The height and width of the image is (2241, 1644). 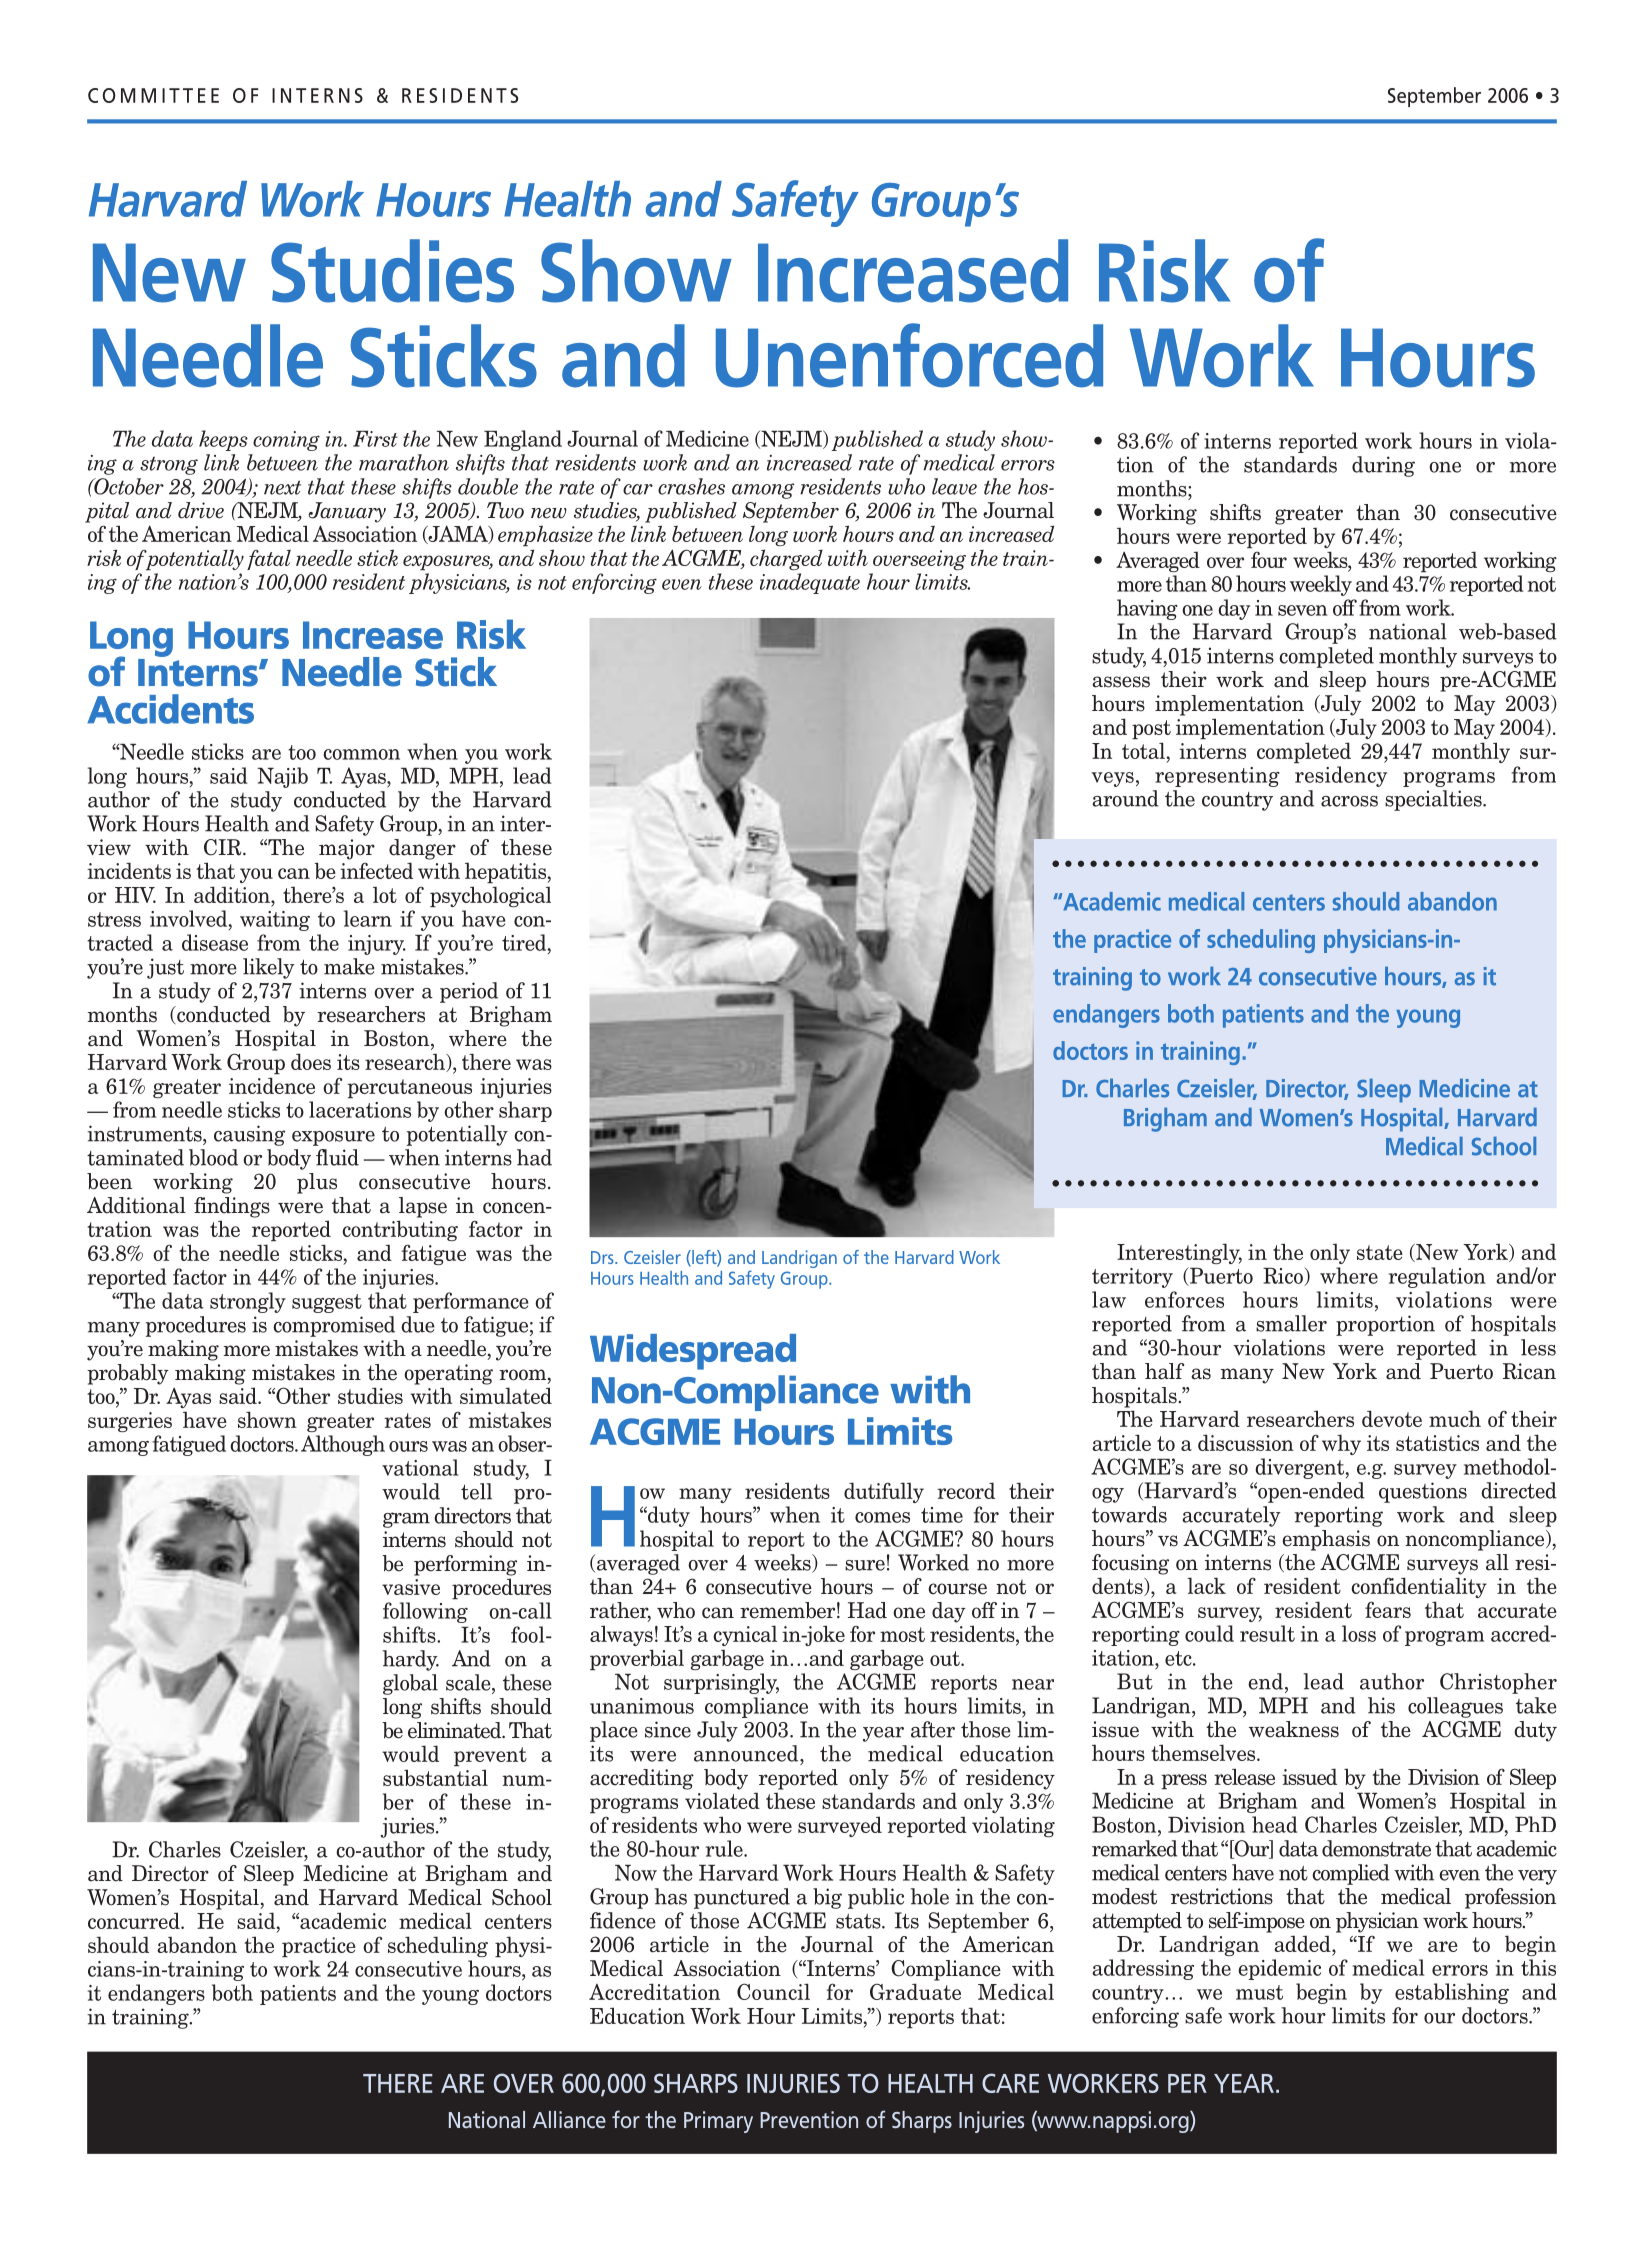 What do you see at coordinates (718, 2122) in the image?
I see `Primary` at bounding box center [718, 2122].
